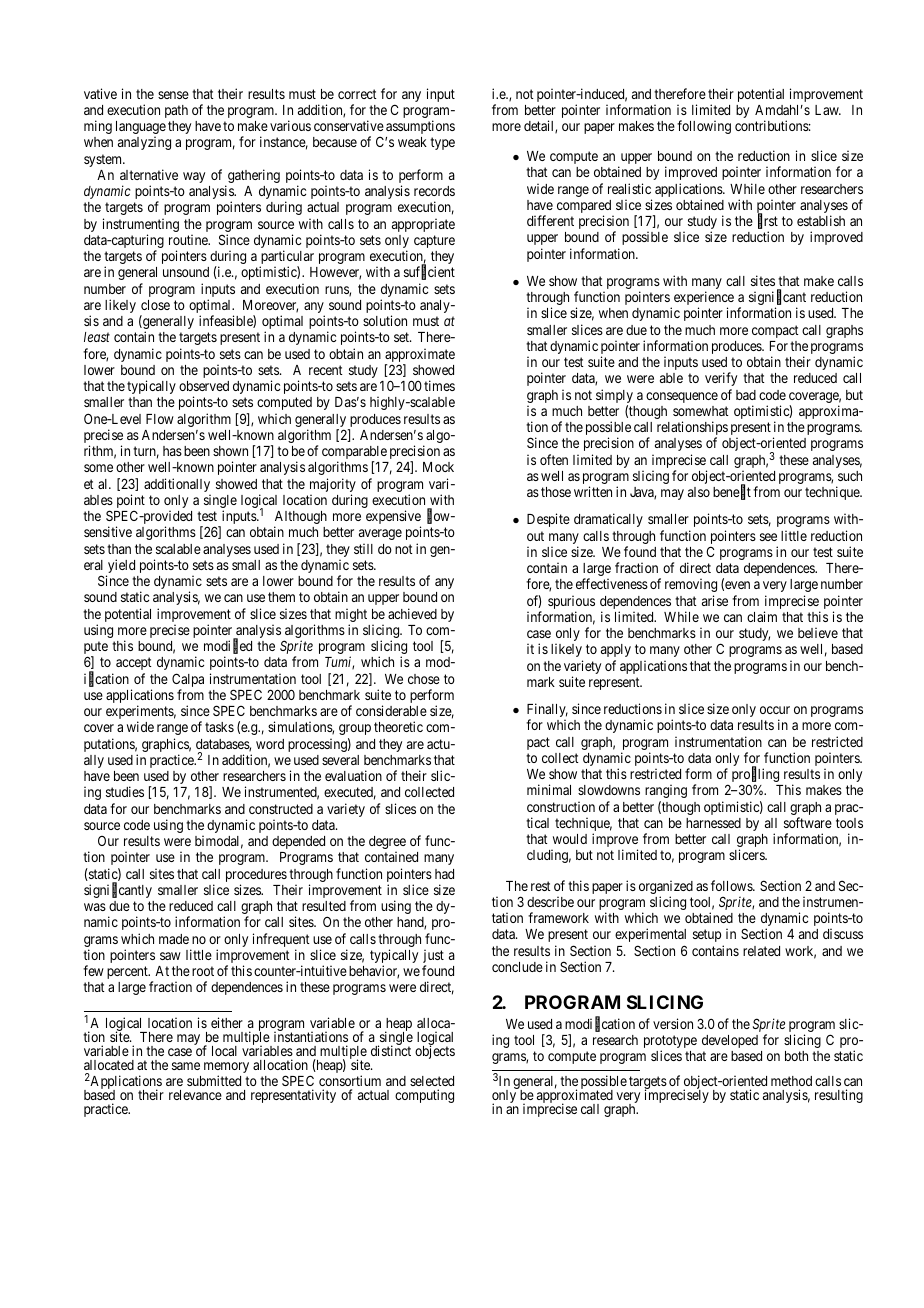 Image resolution: width=924 pixels, height=1308 pixels. Describe the element at coordinates (228, 647) in the screenshot. I see `modified` at that location.
